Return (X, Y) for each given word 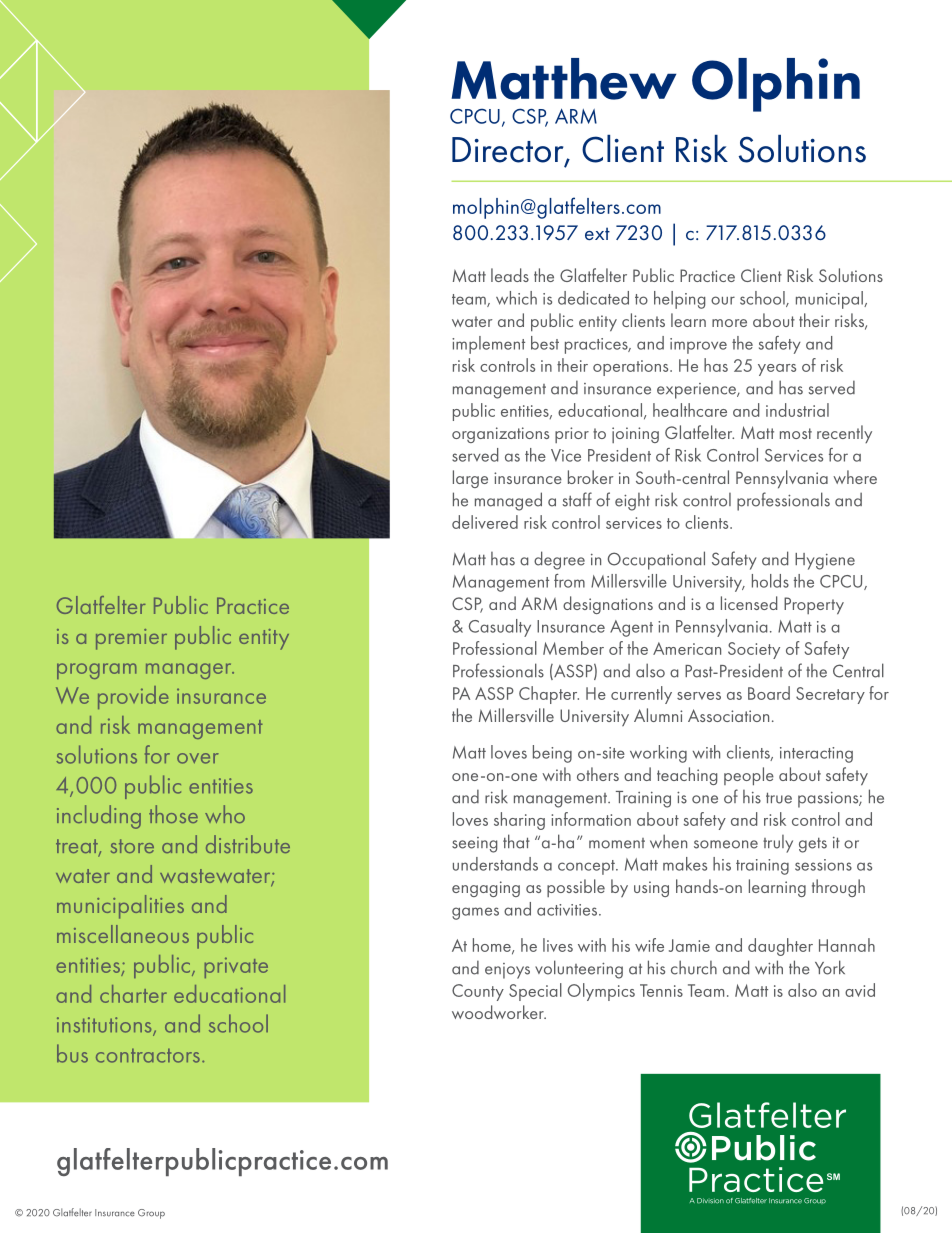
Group (151, 1214)
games (475, 913)
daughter (780, 947)
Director (509, 151)
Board (769, 693)
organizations (500, 435)
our (723, 300)
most (796, 433)
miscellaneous (123, 934)
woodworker (499, 1012)
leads (510, 275)
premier (131, 639)
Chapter (549, 695)
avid (860, 990)
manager (190, 671)
